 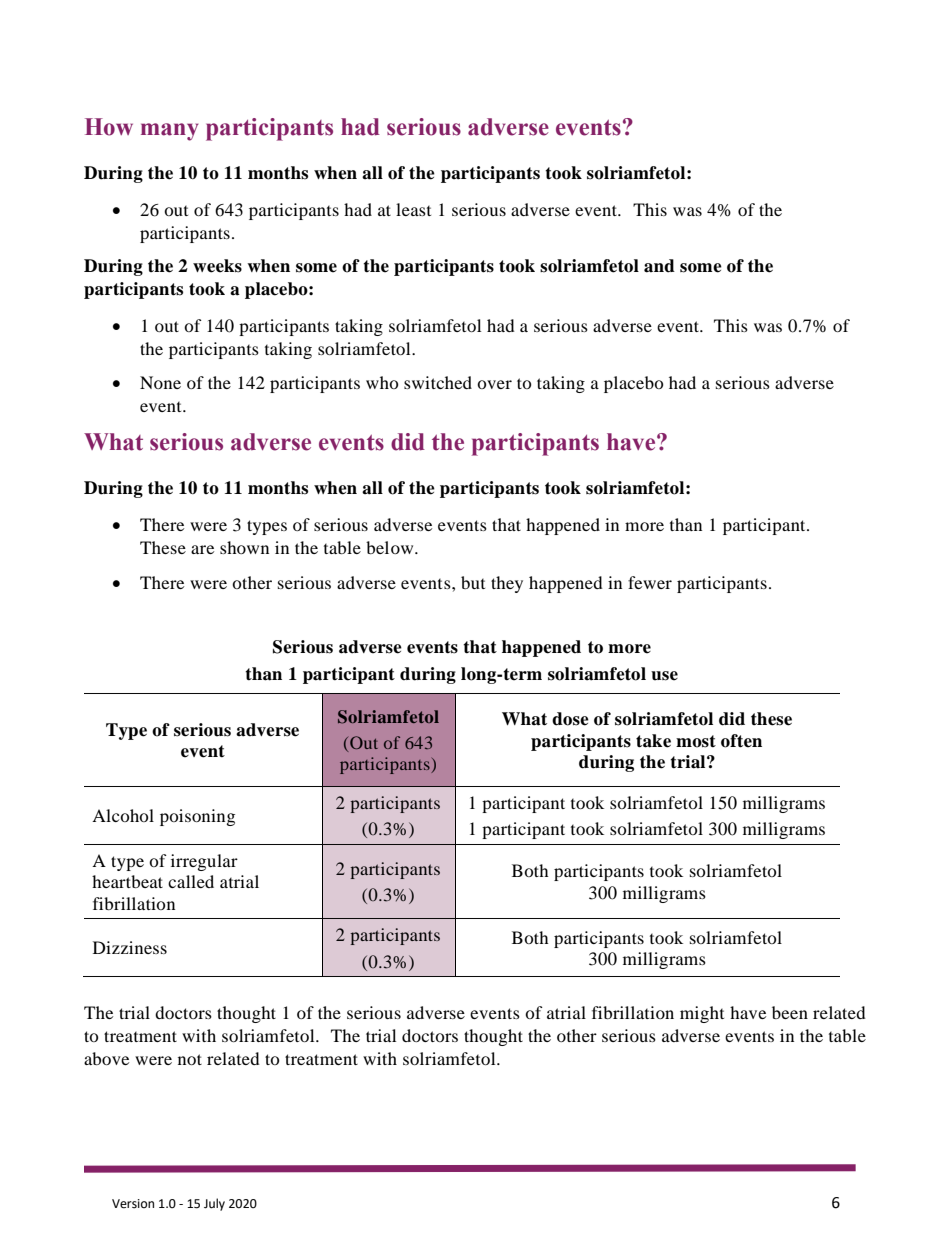 I want to click on might, so click(x=702, y=1014).
